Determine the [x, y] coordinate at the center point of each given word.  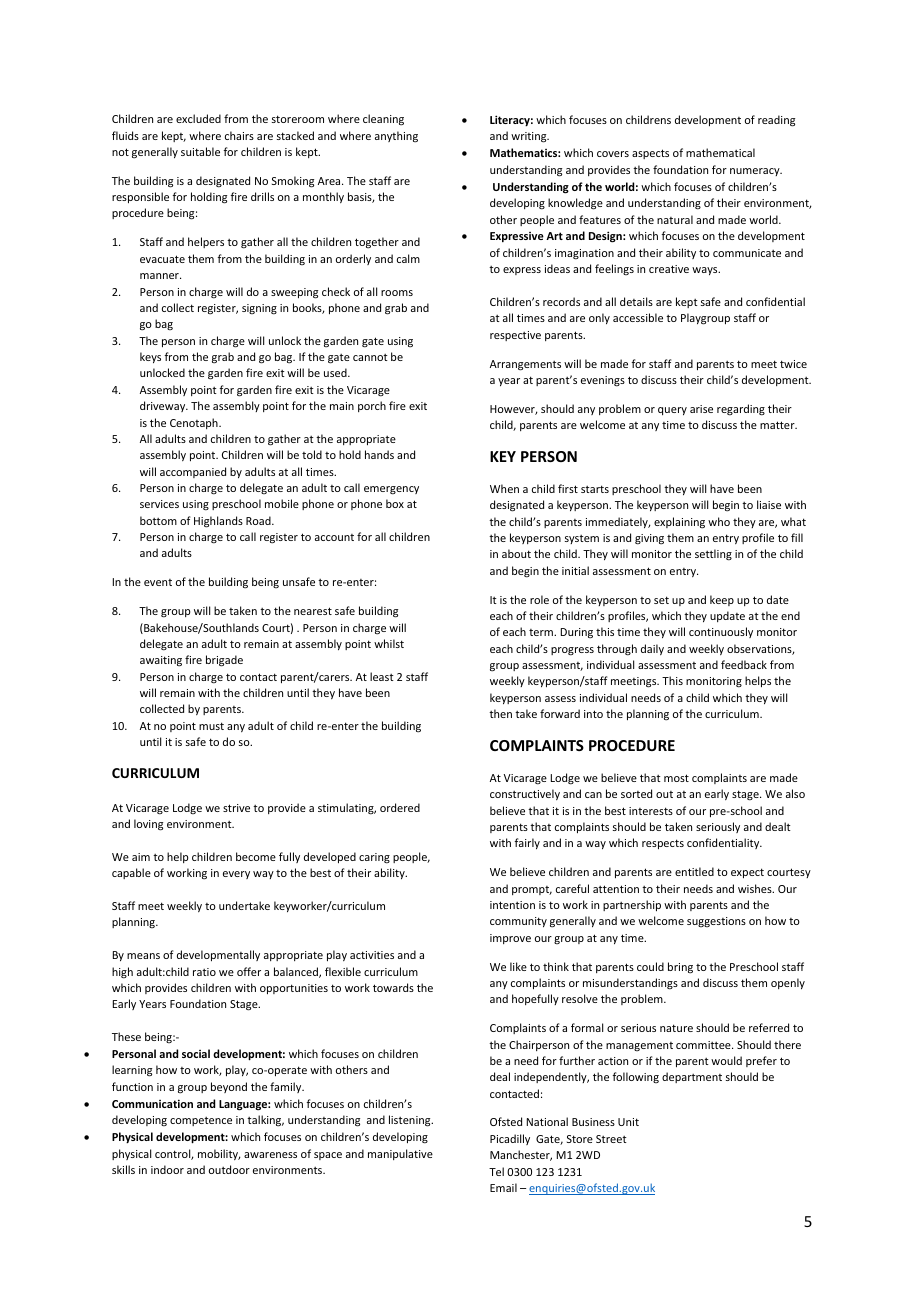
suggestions [716, 922]
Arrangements [525, 365]
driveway [164, 406]
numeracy [756, 172]
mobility [219, 1154]
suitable [200, 151]
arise [701, 409]
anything [396, 137]
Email [503, 1187]
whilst [389, 643]
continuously [721, 632]
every [236, 875]
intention [512, 905]
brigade [224, 661]
